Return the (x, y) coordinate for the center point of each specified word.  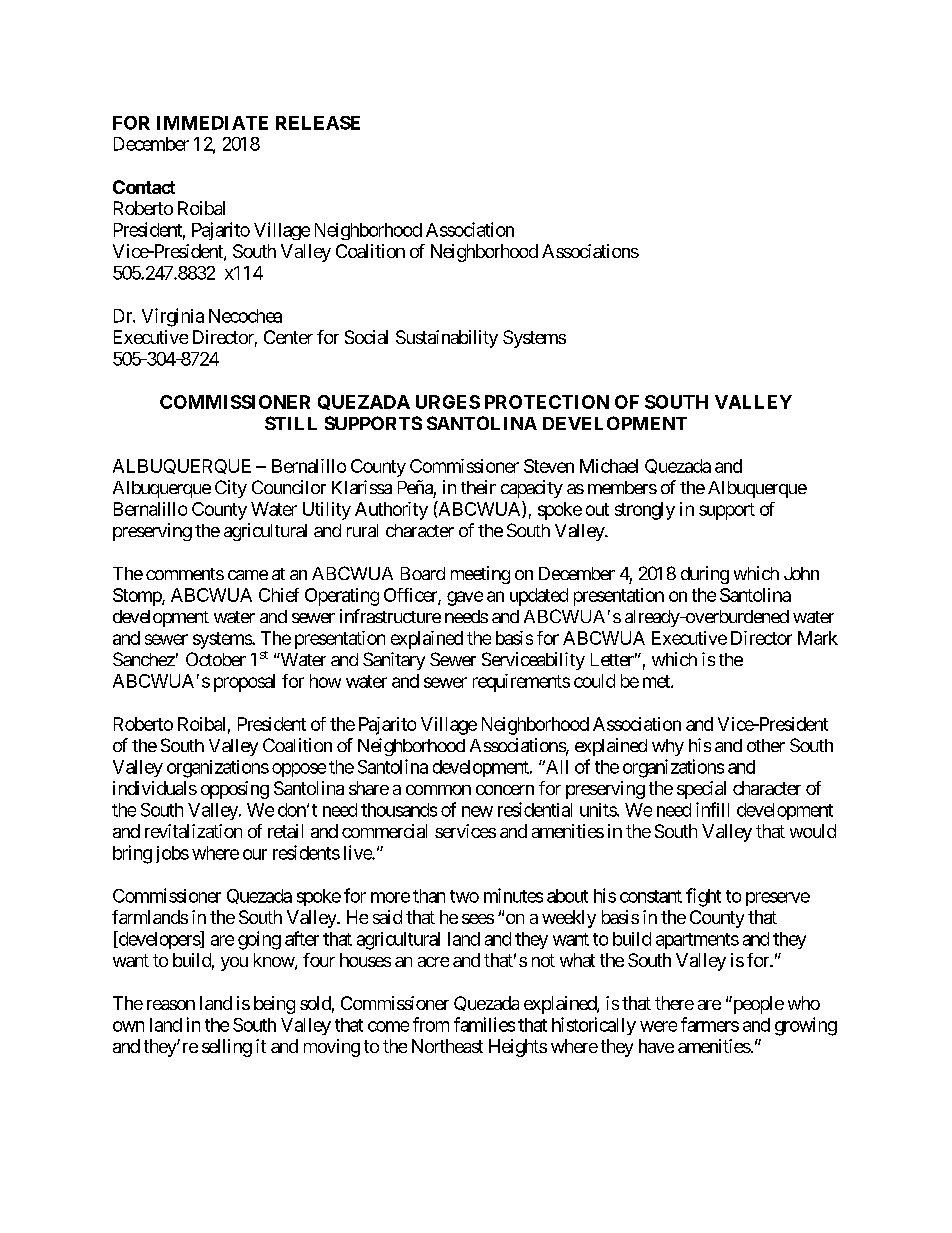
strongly (645, 511)
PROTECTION (547, 402)
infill (712, 809)
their (478, 487)
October (216, 659)
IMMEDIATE (212, 123)
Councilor (289, 487)
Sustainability (447, 339)
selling (227, 1048)
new (477, 811)
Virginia (173, 317)
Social (366, 337)
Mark (818, 638)
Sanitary (394, 661)
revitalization (193, 831)
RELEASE (318, 123)
